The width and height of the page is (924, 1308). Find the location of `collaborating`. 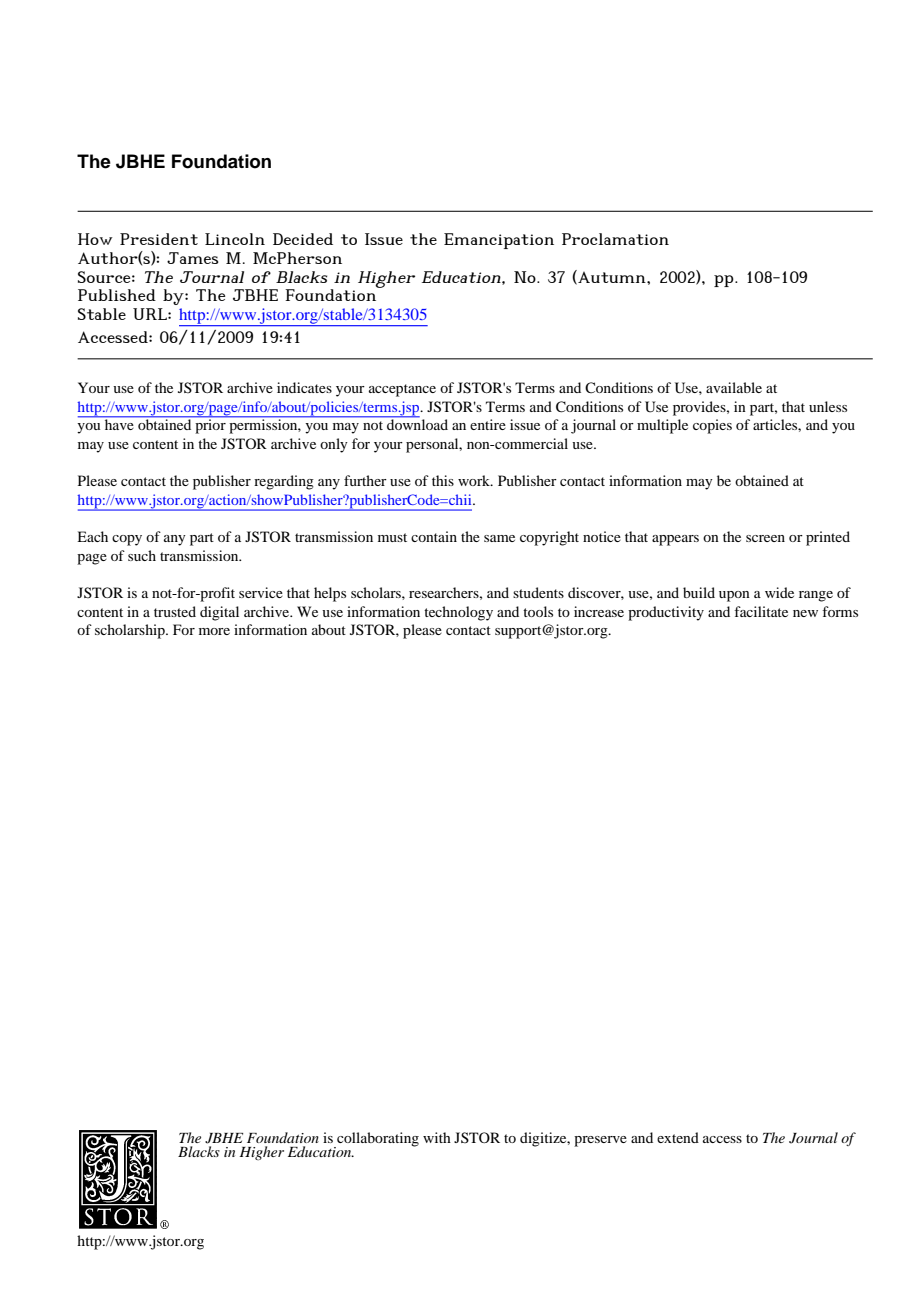

collaborating is located at coordinates (377, 1140).
